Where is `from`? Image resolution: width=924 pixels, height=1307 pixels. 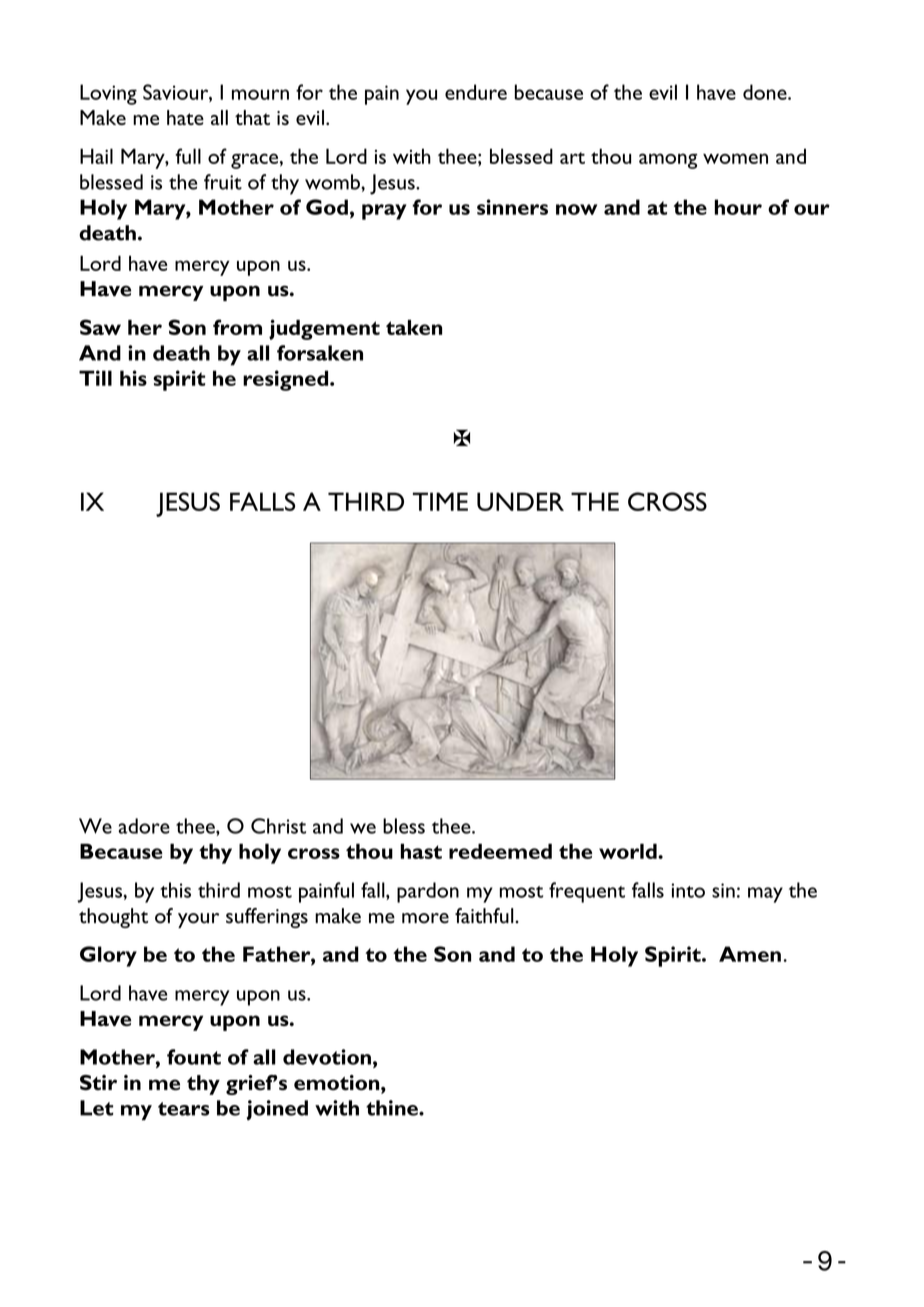
from is located at coordinates (237, 327).
